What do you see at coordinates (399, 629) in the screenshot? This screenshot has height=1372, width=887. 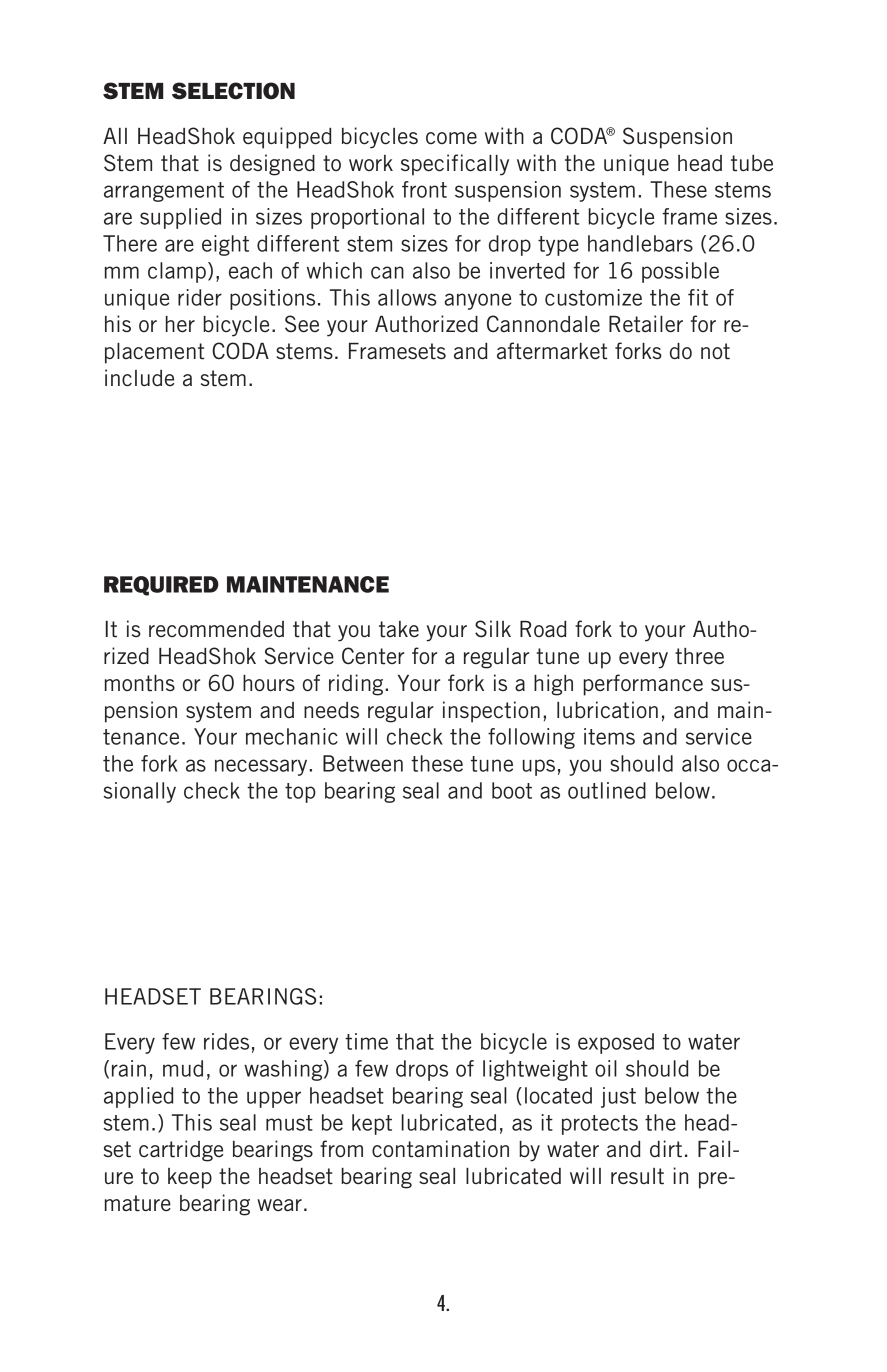 I see `take` at bounding box center [399, 629].
